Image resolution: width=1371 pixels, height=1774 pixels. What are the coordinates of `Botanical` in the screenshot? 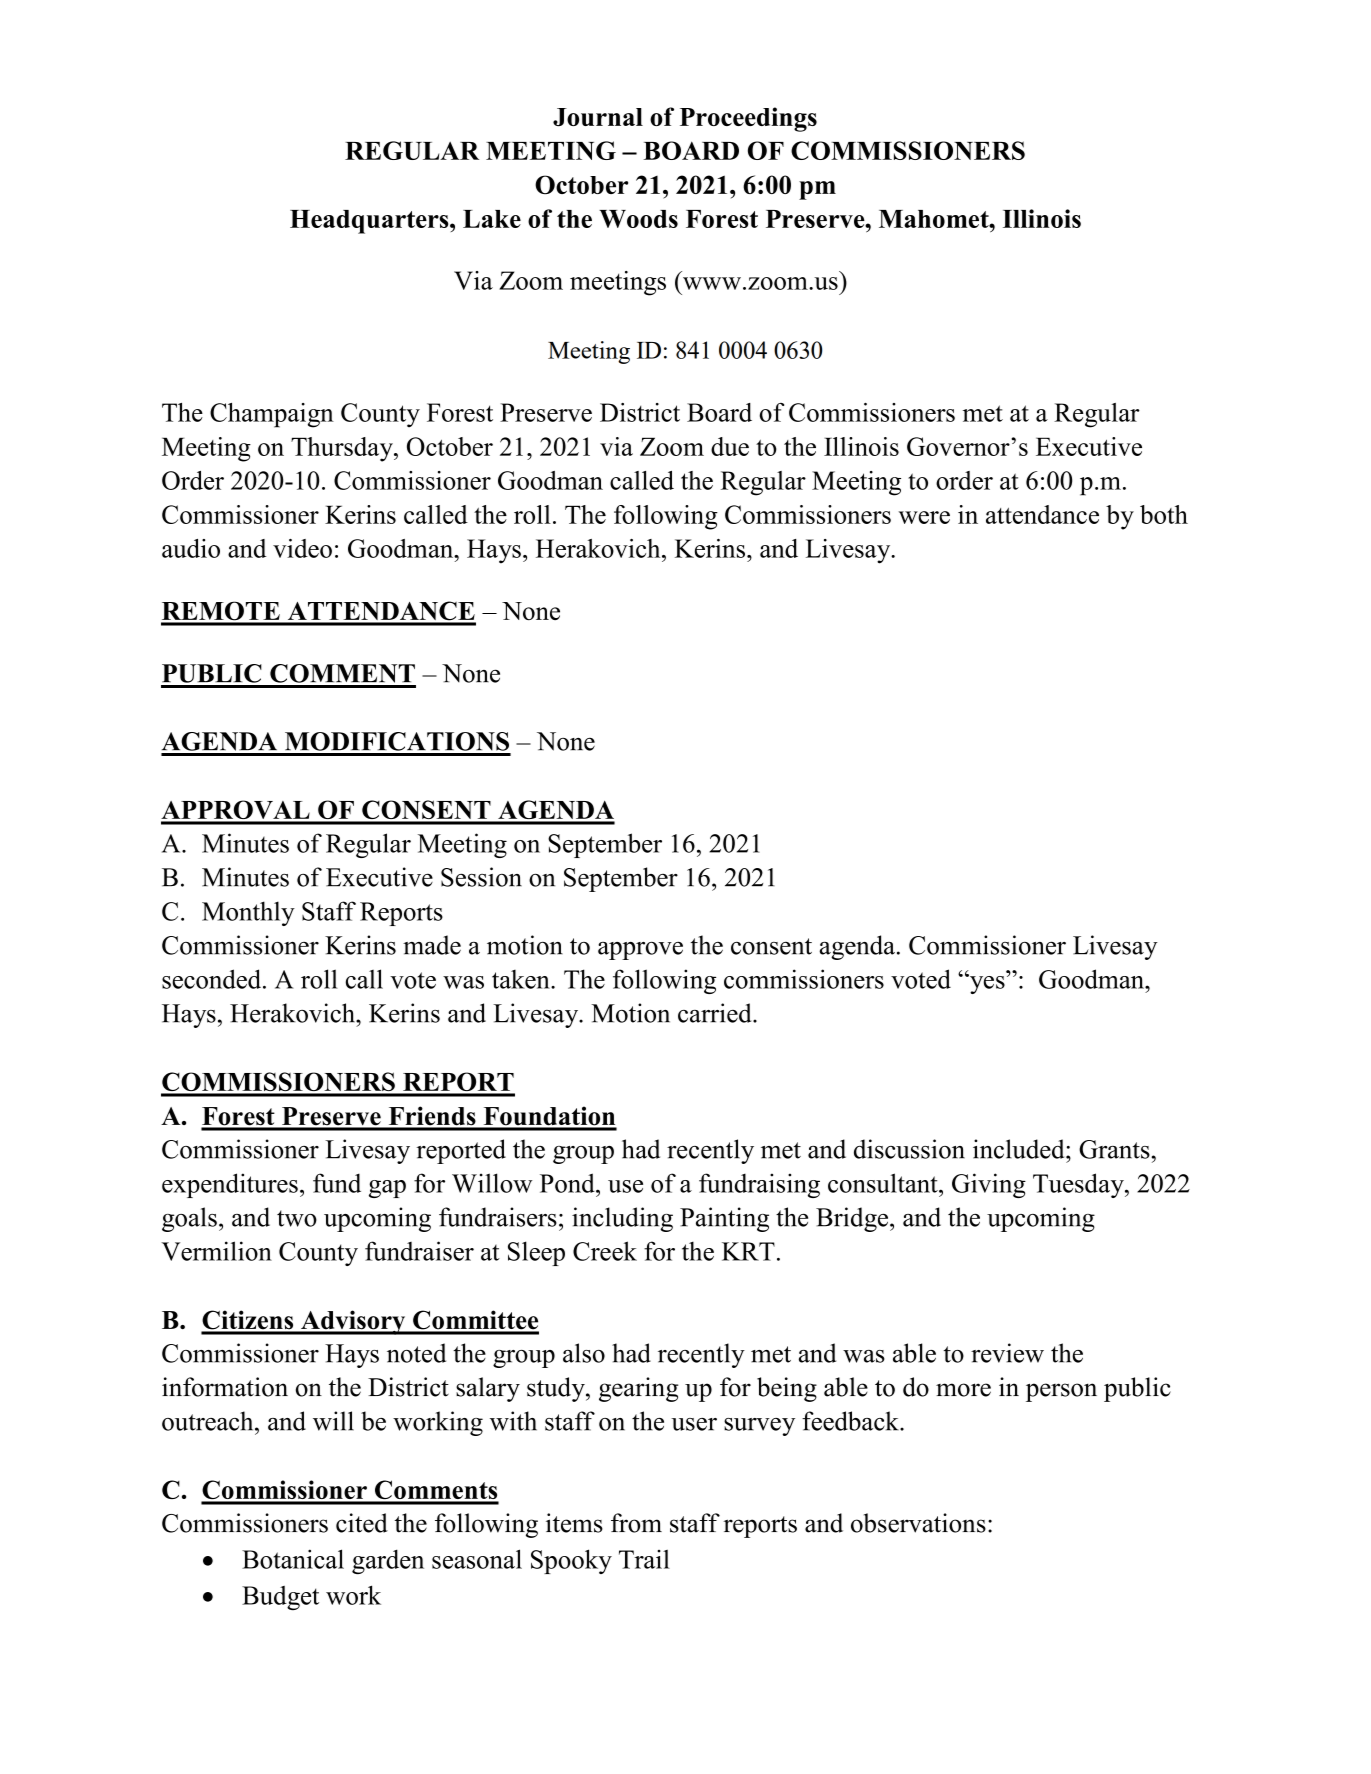 It's located at (293, 1559).
